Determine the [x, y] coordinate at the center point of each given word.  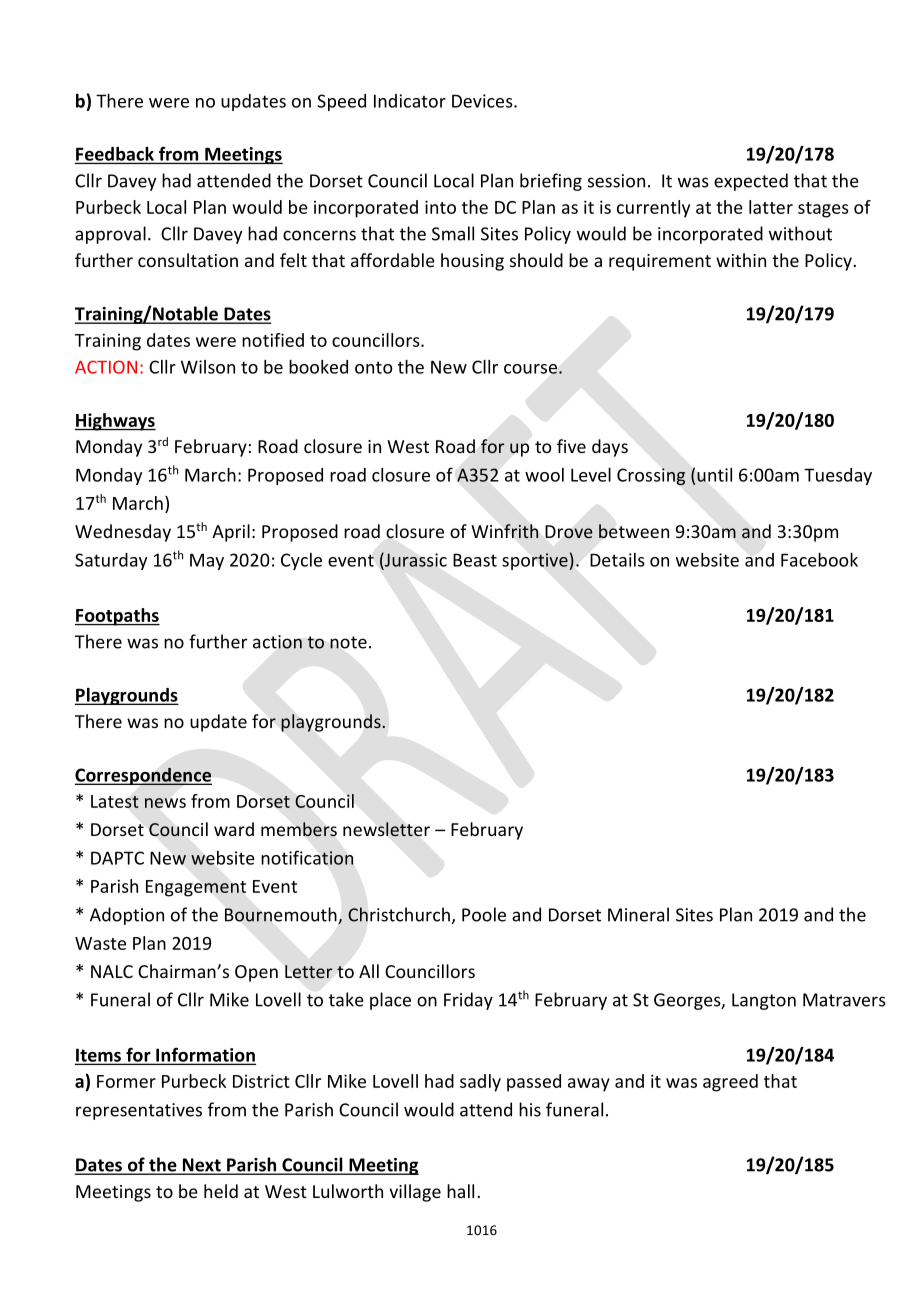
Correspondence [143, 776]
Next [201, 1166]
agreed [730, 1083]
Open [256, 973]
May [207, 561]
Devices [483, 101]
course [530, 369]
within [741, 260]
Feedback [115, 155]
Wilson [208, 367]
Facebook [819, 560]
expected [751, 182]
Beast [475, 560]
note [348, 642]
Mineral [638, 914]
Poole [484, 914]
